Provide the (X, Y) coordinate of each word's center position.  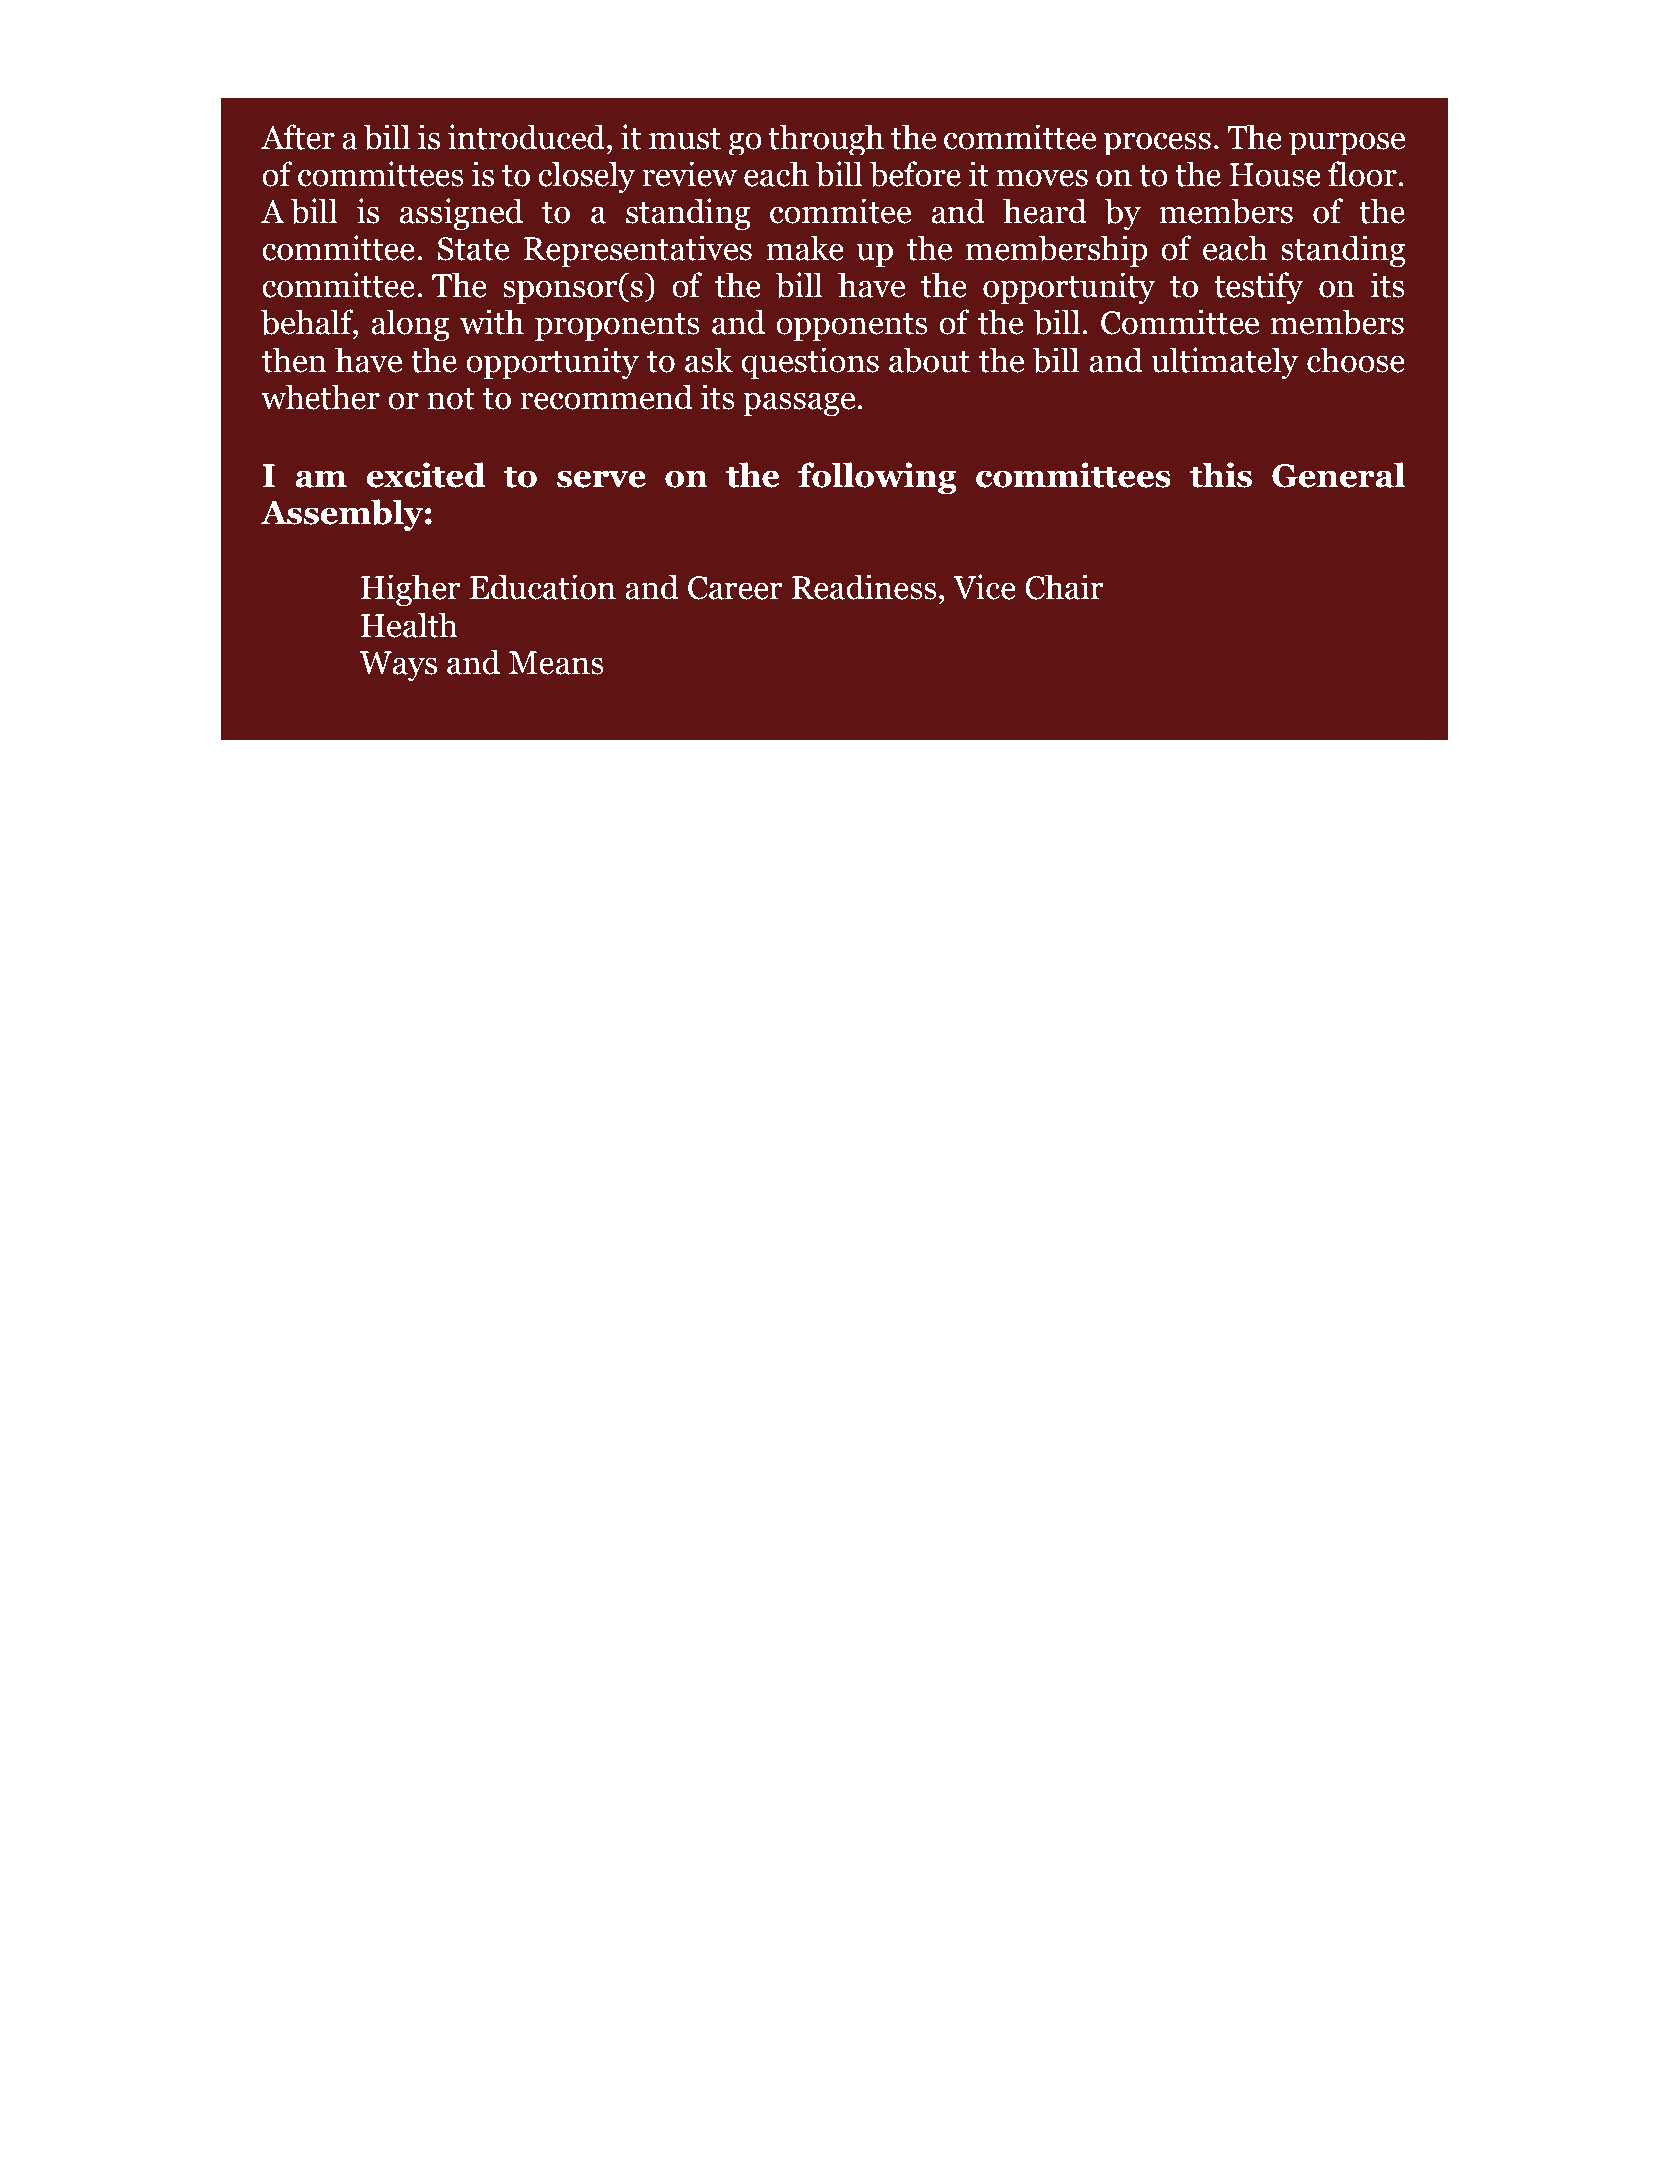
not (451, 399)
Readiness (864, 587)
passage (799, 404)
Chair (1064, 587)
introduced (526, 137)
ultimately (1225, 363)
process (1157, 143)
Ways (398, 666)
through (826, 139)
